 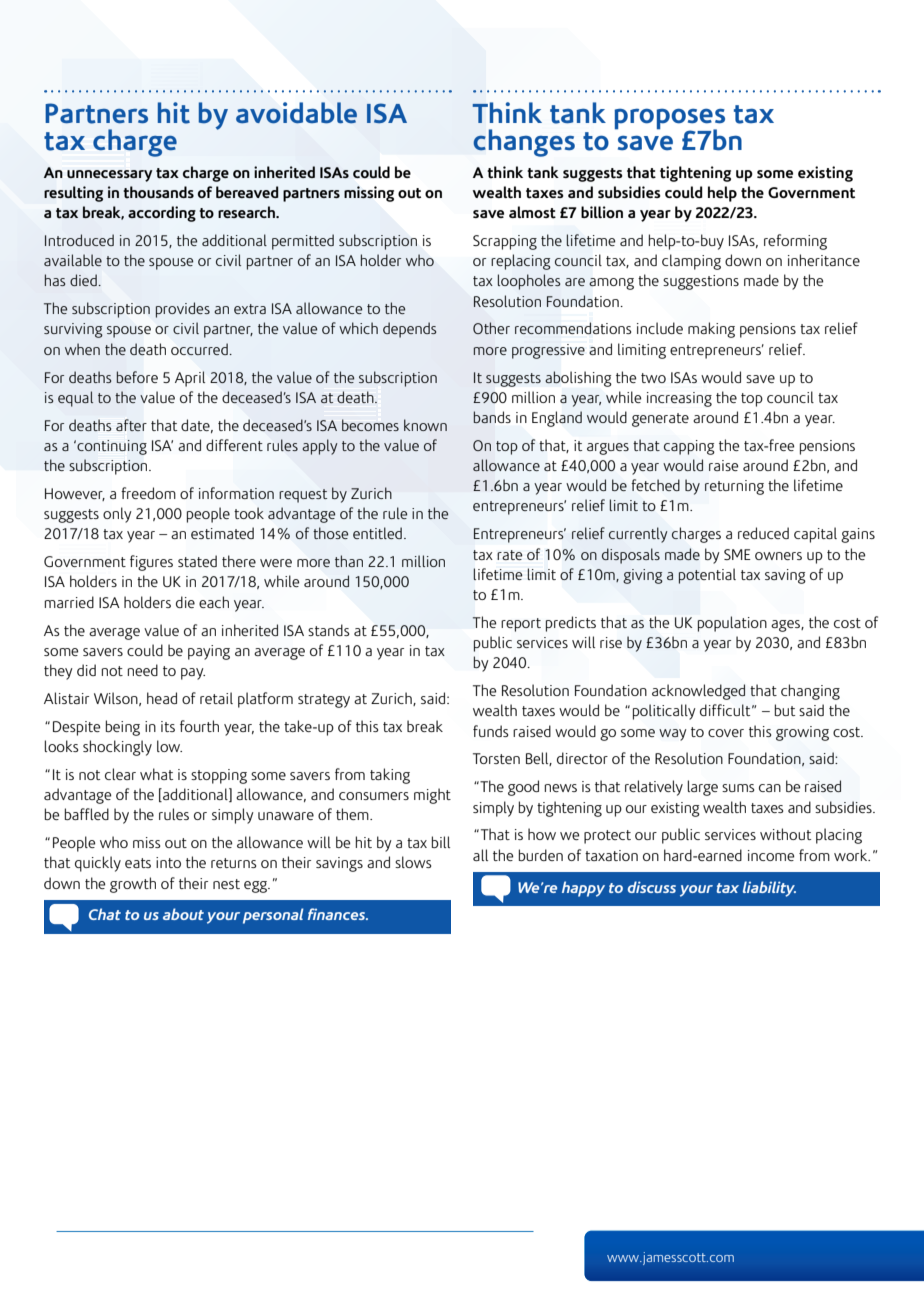 What do you see at coordinates (117, 515) in the document?
I see `only` at bounding box center [117, 515].
